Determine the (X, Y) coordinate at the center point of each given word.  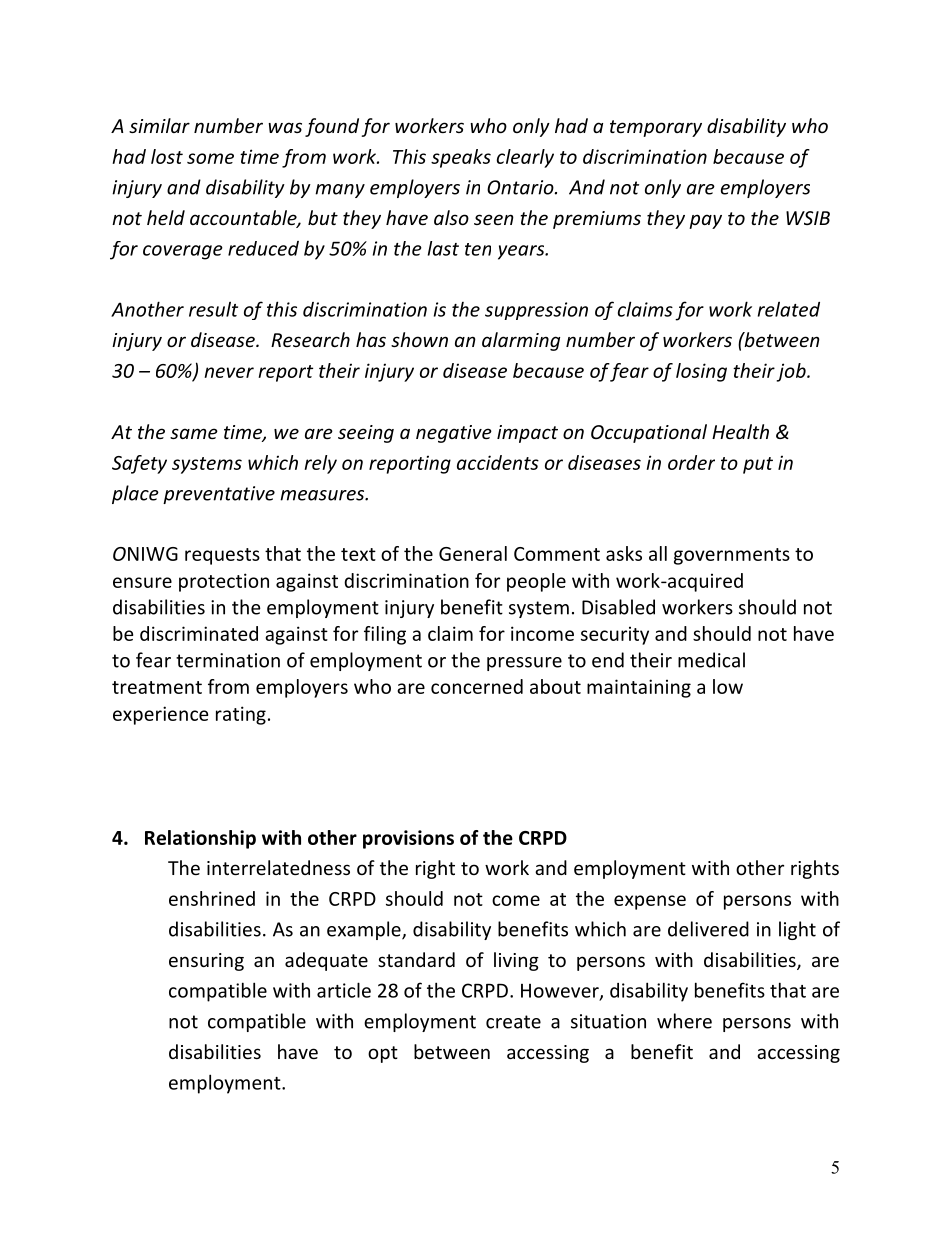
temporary (656, 128)
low (728, 686)
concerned (477, 686)
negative (454, 434)
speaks (461, 158)
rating (241, 715)
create (513, 1022)
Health (740, 431)
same (194, 433)
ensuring (206, 962)
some (210, 158)
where (684, 1021)
